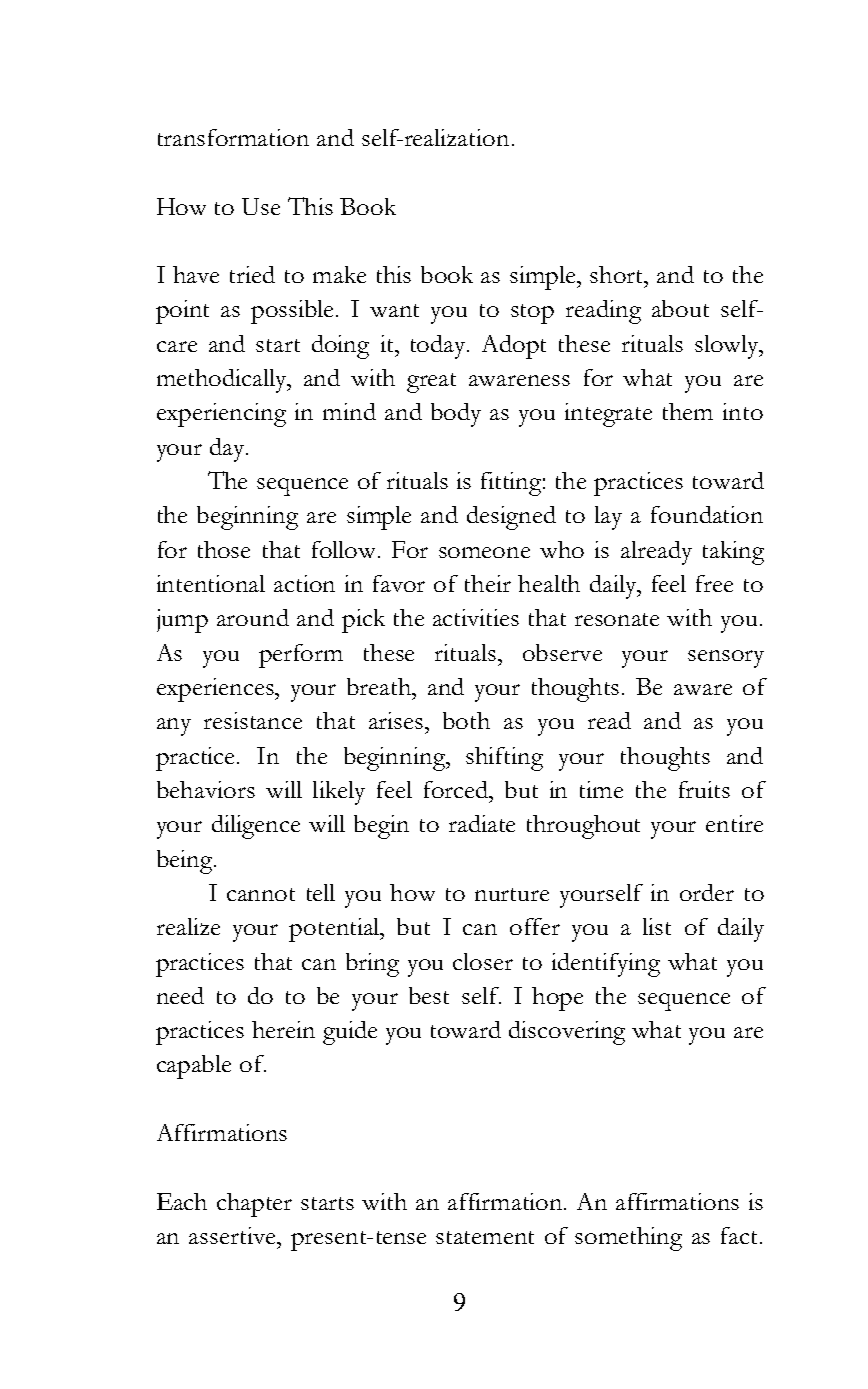 The image size is (868, 1389). What do you see at coordinates (482, 823) in the page?
I see `radiate` at bounding box center [482, 823].
